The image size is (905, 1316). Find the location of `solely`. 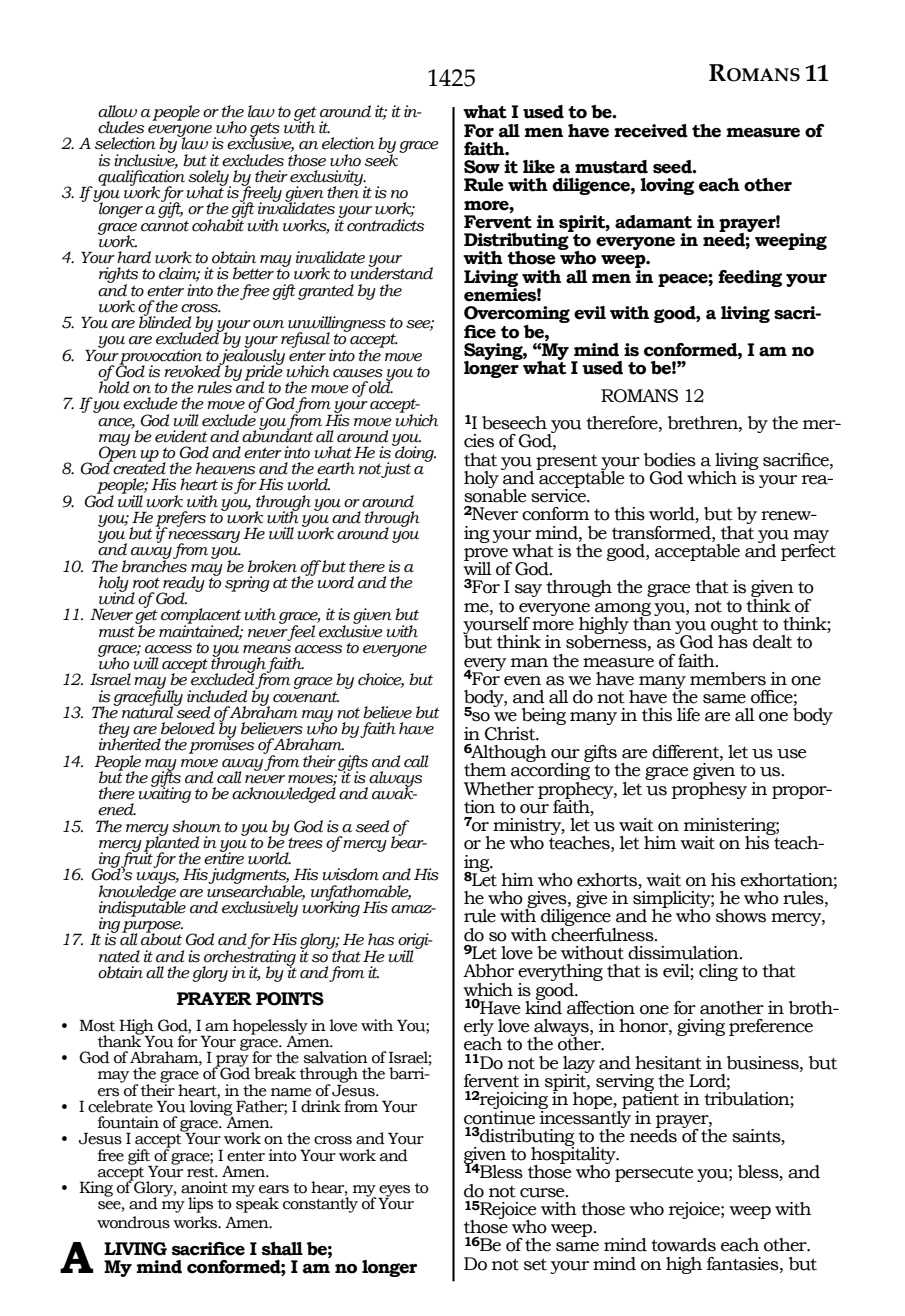

solely is located at coordinates (209, 179).
